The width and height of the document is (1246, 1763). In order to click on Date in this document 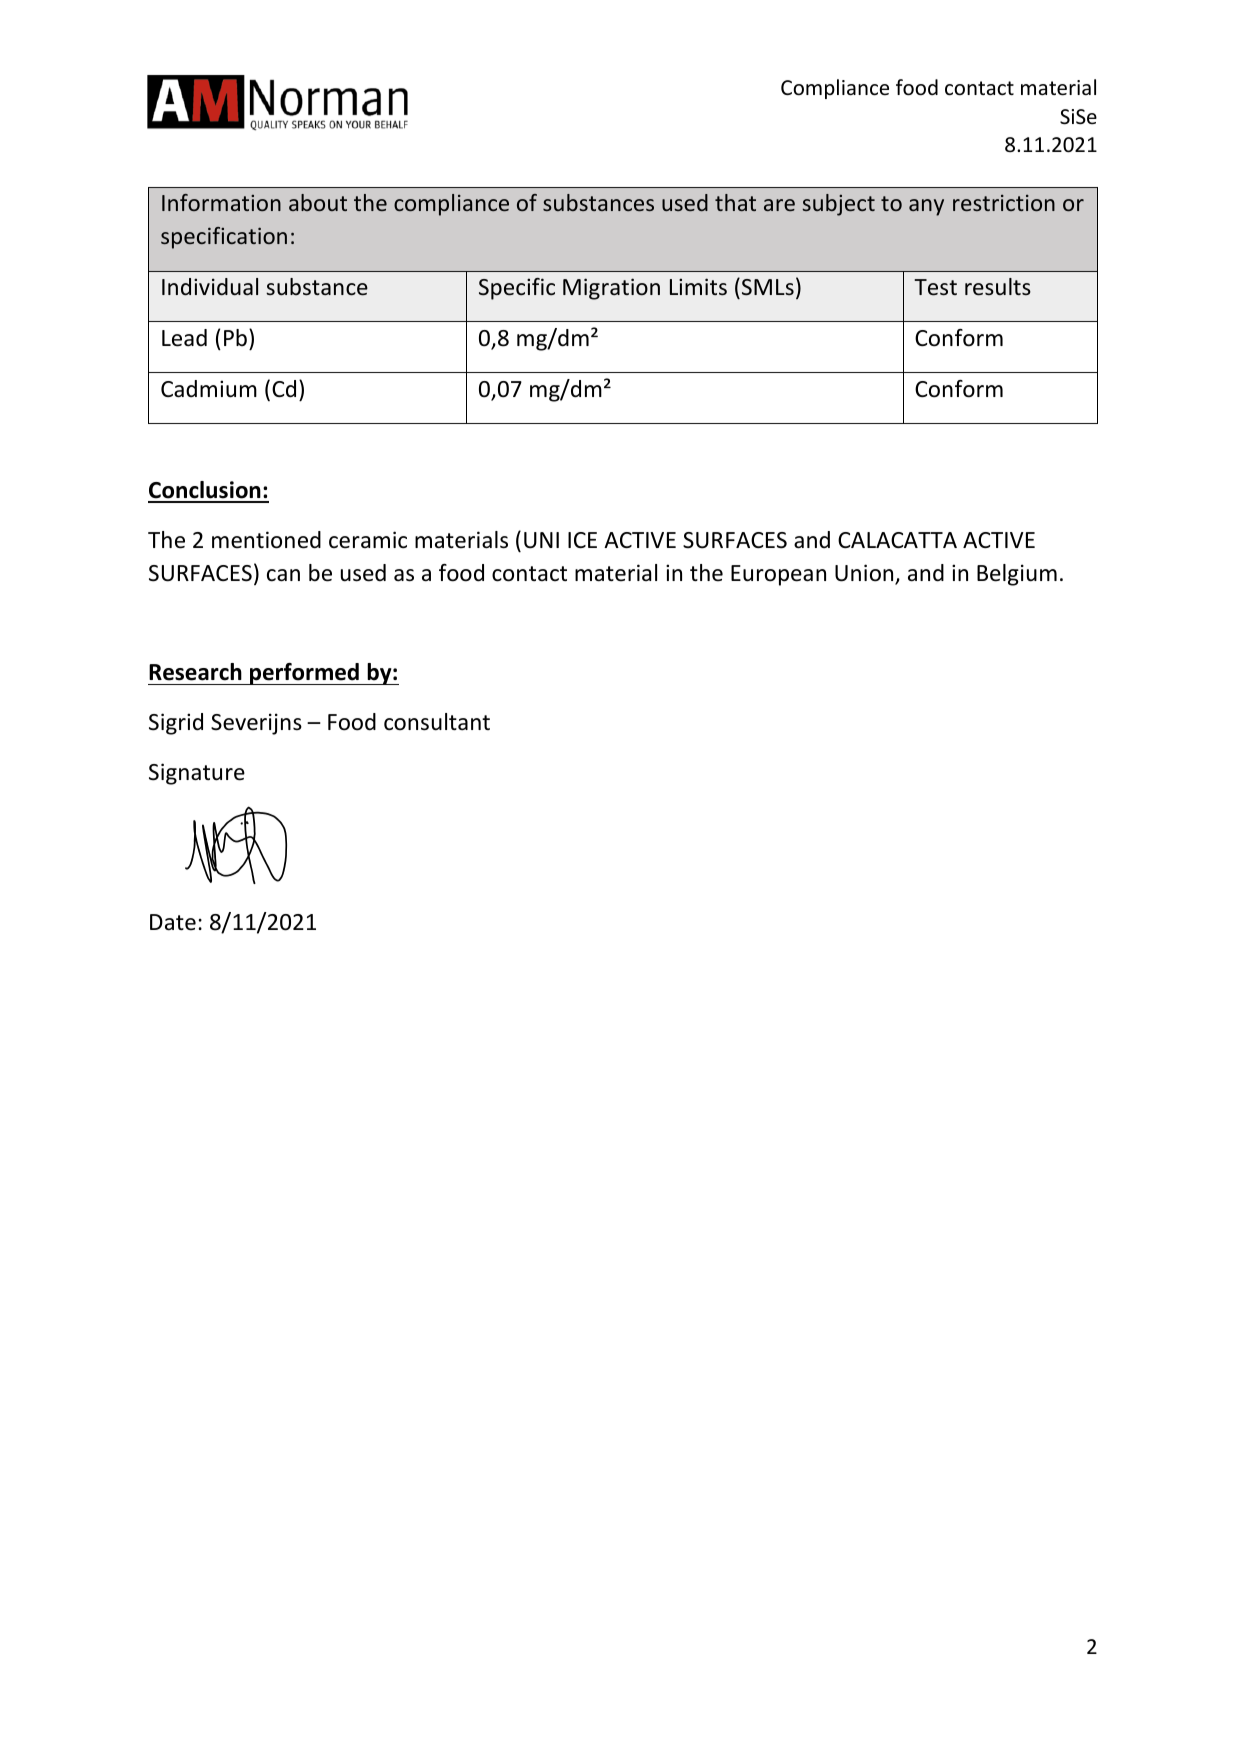, I will do `click(173, 922)`.
